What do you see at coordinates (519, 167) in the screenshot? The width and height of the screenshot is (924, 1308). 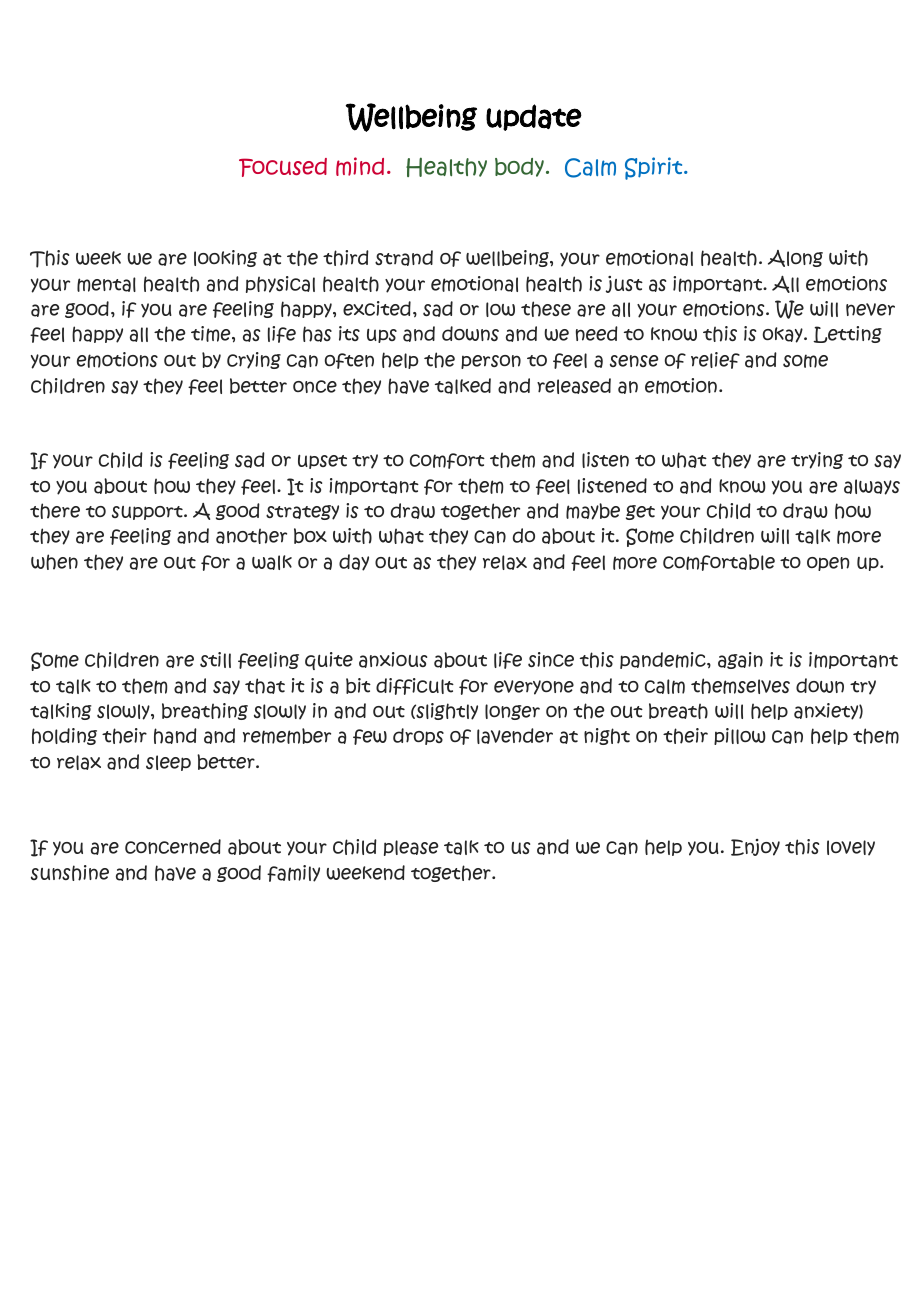 I see `body` at bounding box center [519, 167].
